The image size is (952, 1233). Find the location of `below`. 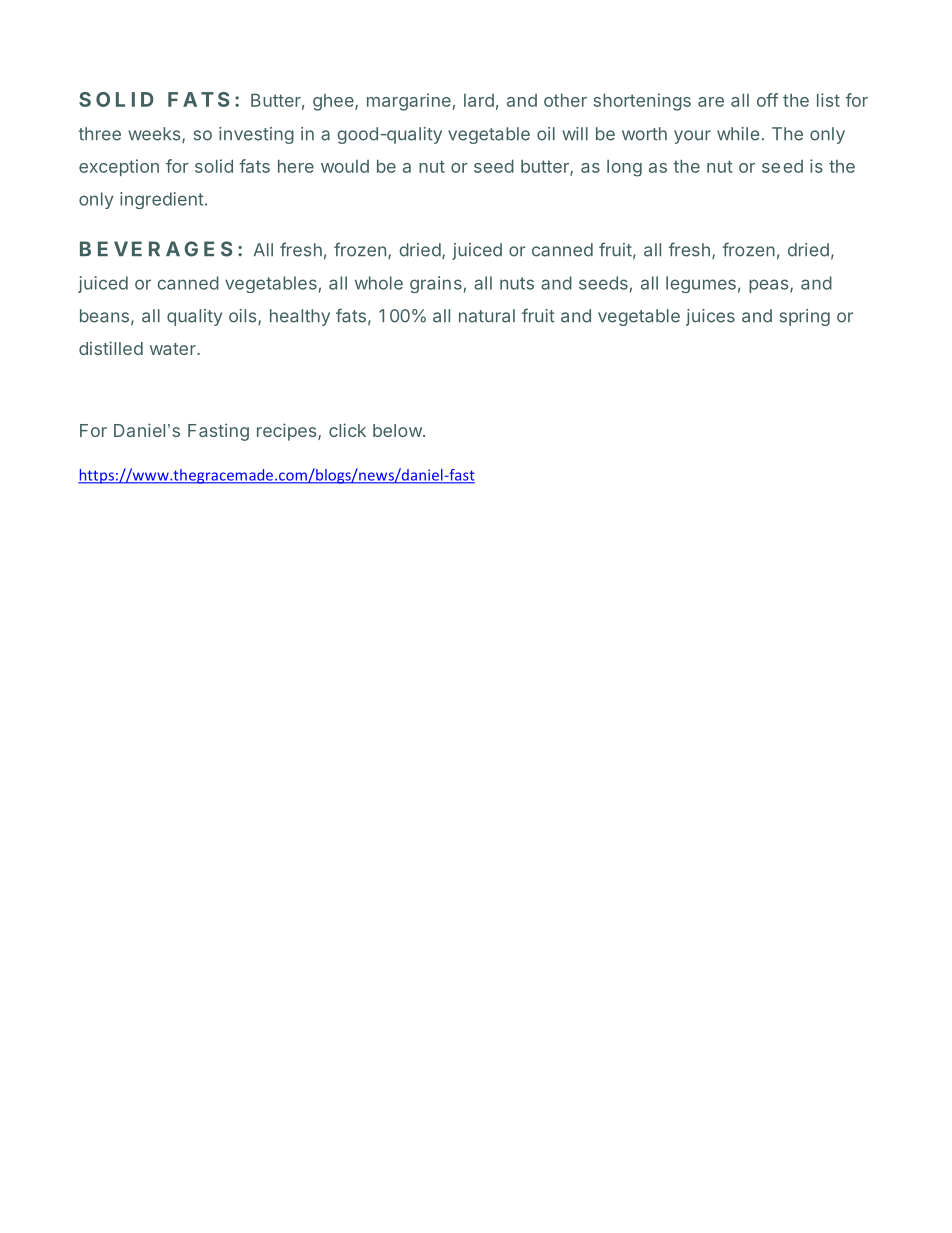

below is located at coordinates (397, 430).
